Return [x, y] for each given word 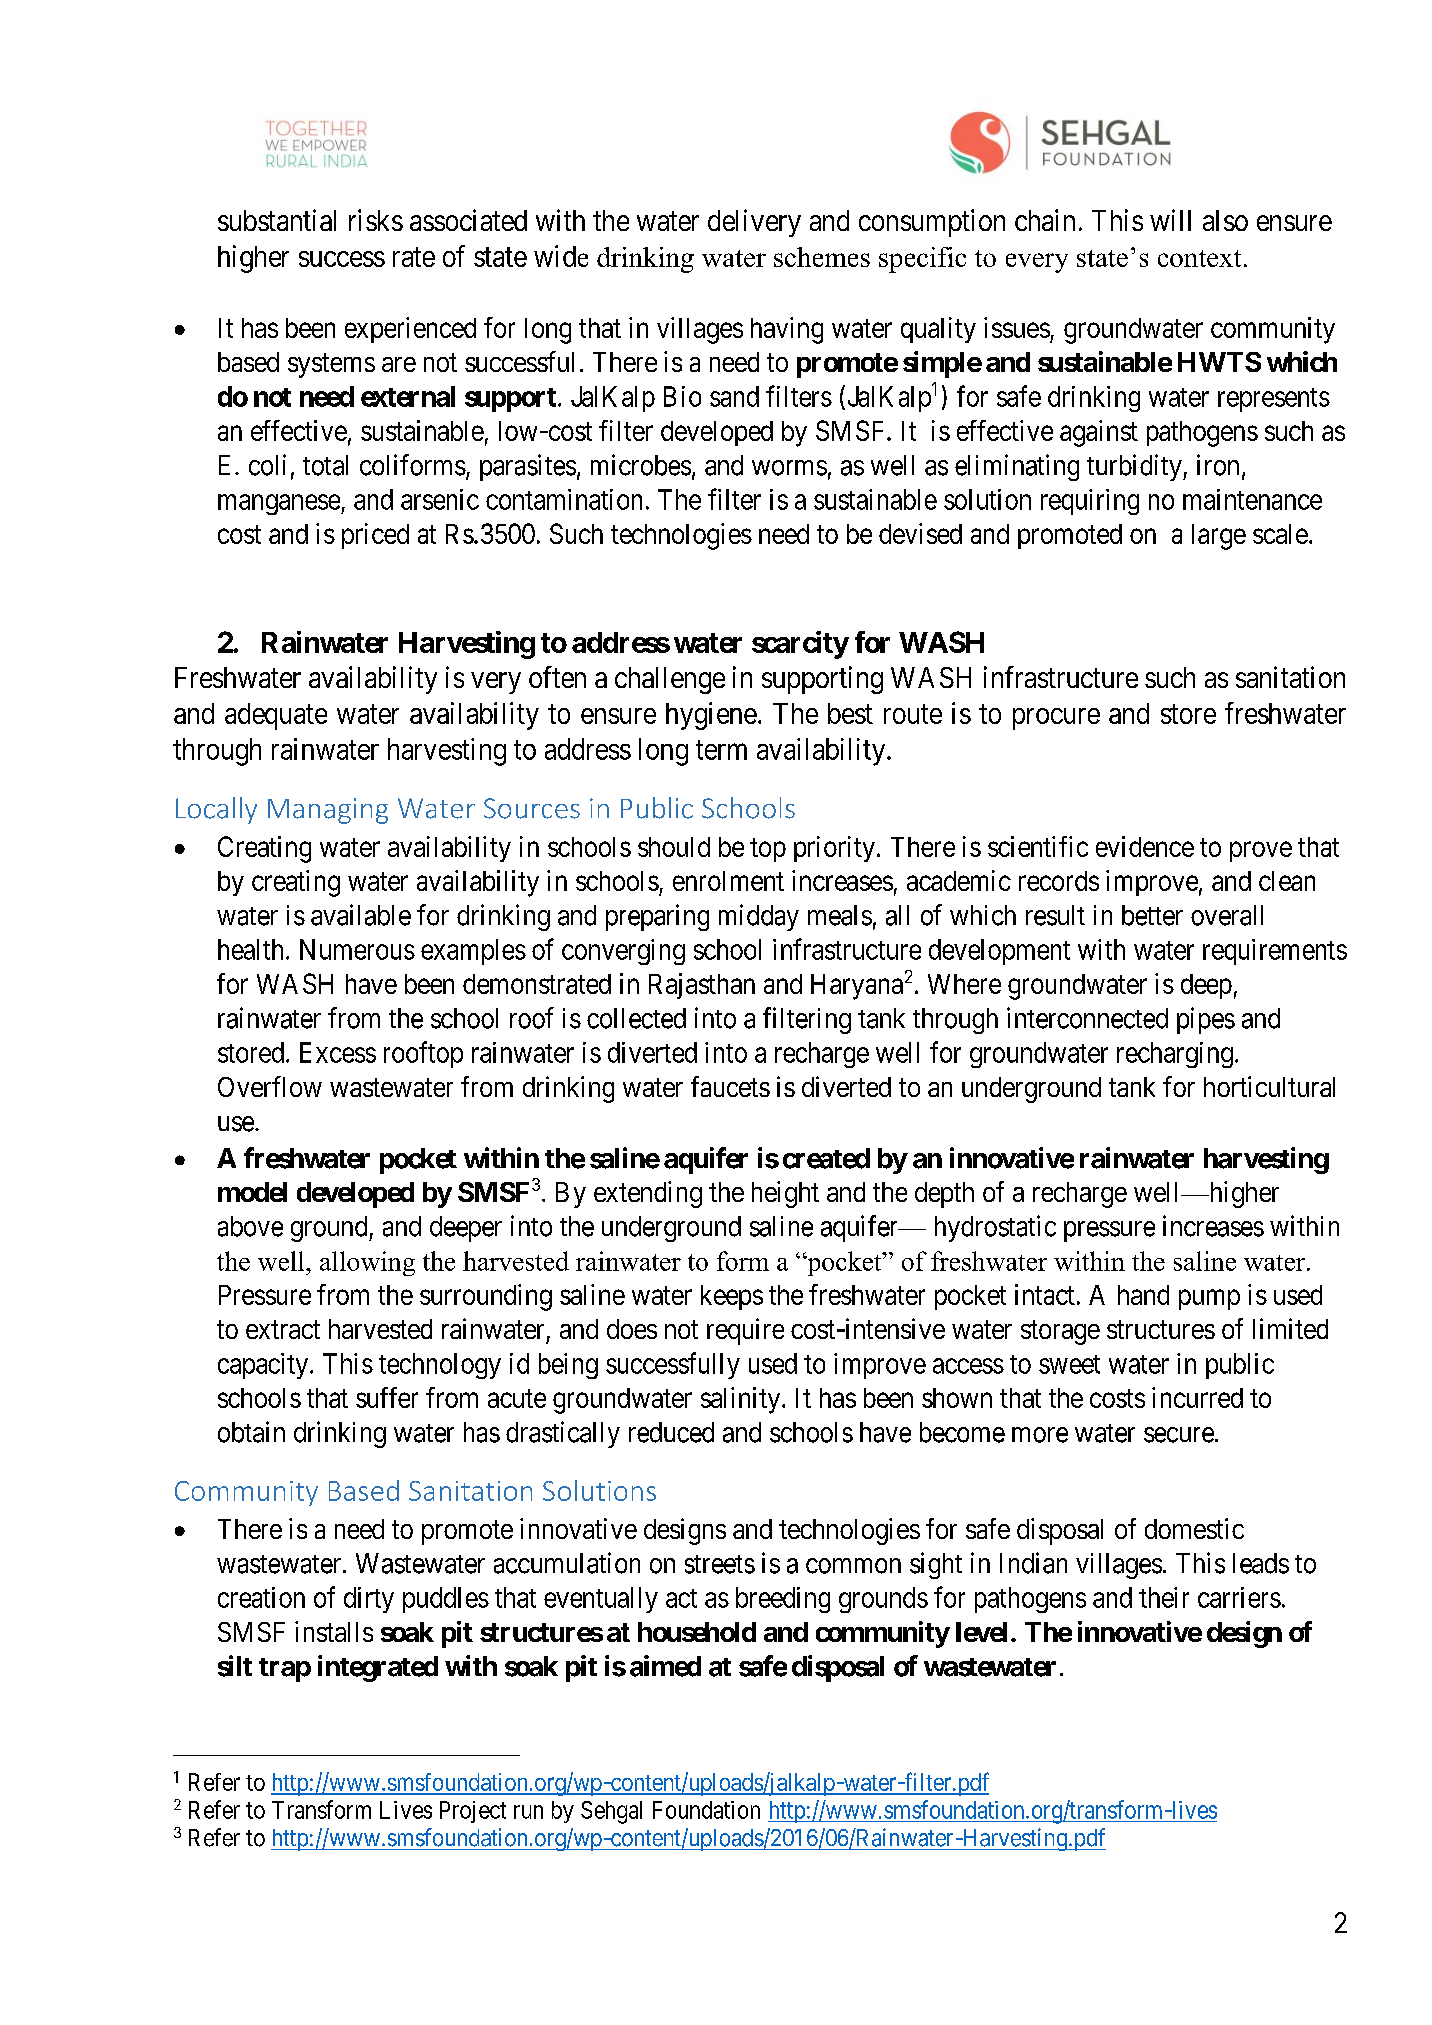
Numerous [357, 949]
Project [473, 1812]
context [1199, 258]
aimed [665, 1666]
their [1164, 1597]
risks [376, 220]
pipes [1206, 1020]
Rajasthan [702, 986]
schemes [822, 257]
